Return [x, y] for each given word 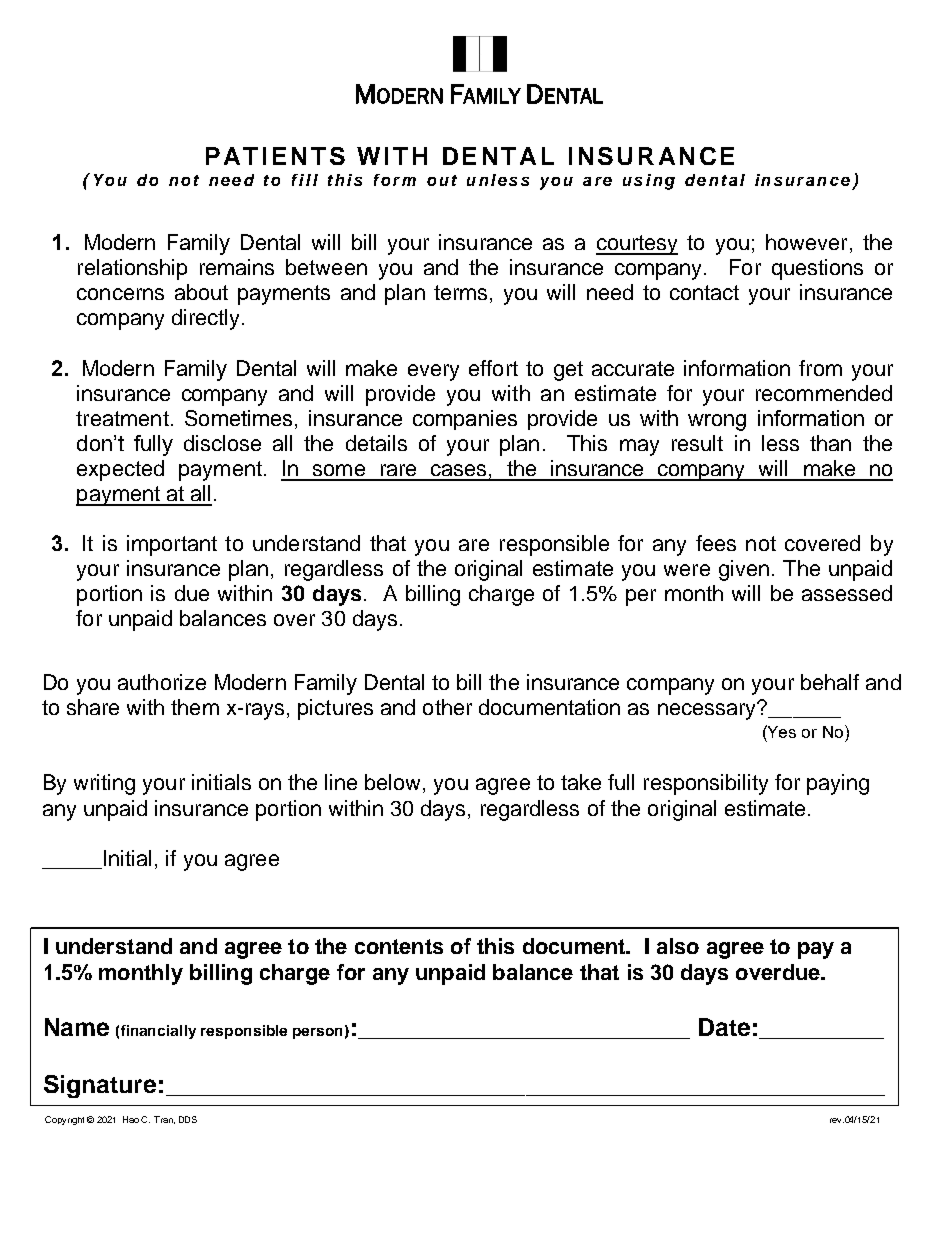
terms [460, 292]
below [392, 782]
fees [716, 543]
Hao [131, 1119]
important [172, 545]
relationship [132, 269]
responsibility [706, 784]
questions [817, 269]
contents [399, 946]
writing [104, 784]
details [376, 443]
